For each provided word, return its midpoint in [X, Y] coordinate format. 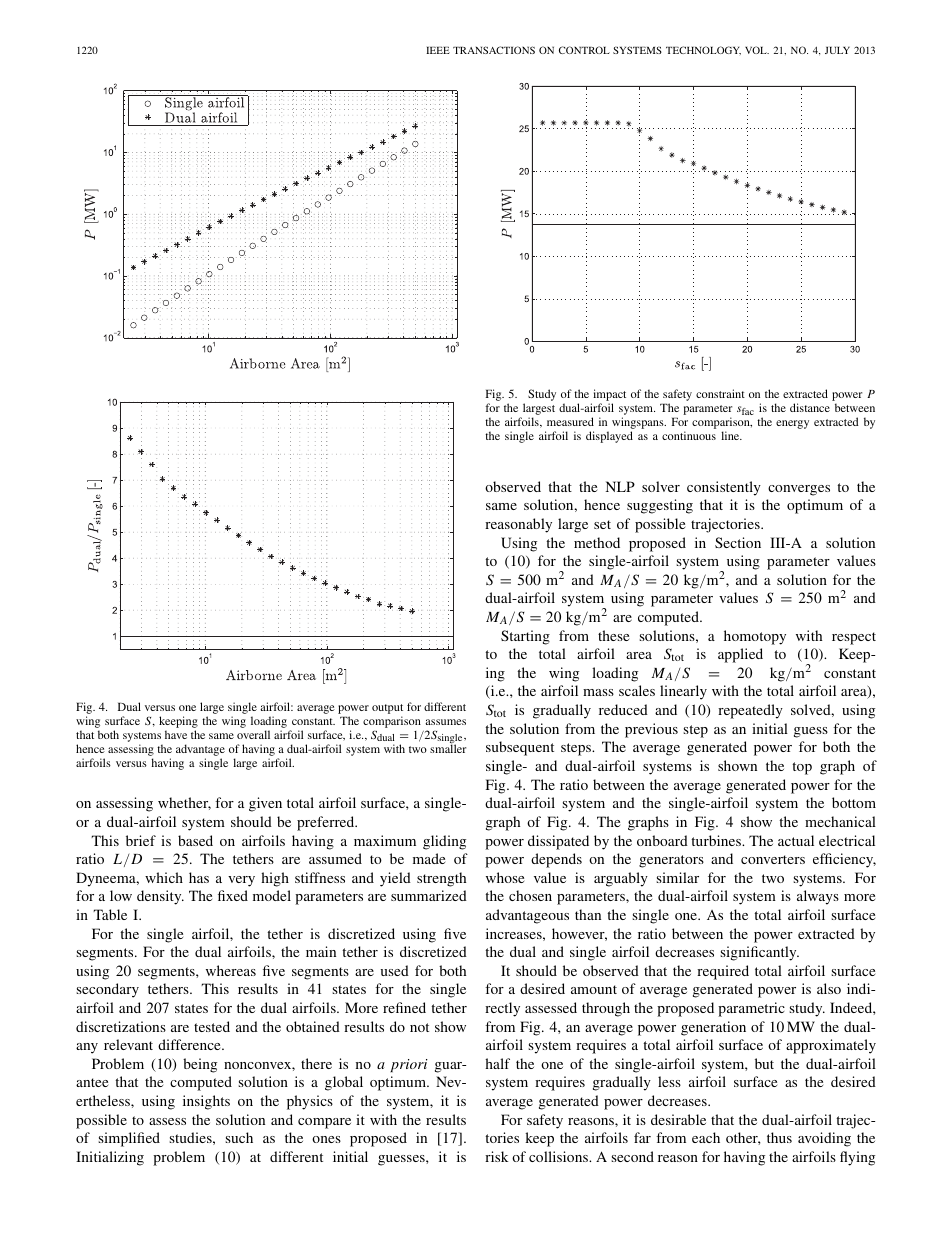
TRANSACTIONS [494, 50]
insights [206, 1102]
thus [779, 1137]
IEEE [438, 50]
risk [496, 1156]
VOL [757, 50]
